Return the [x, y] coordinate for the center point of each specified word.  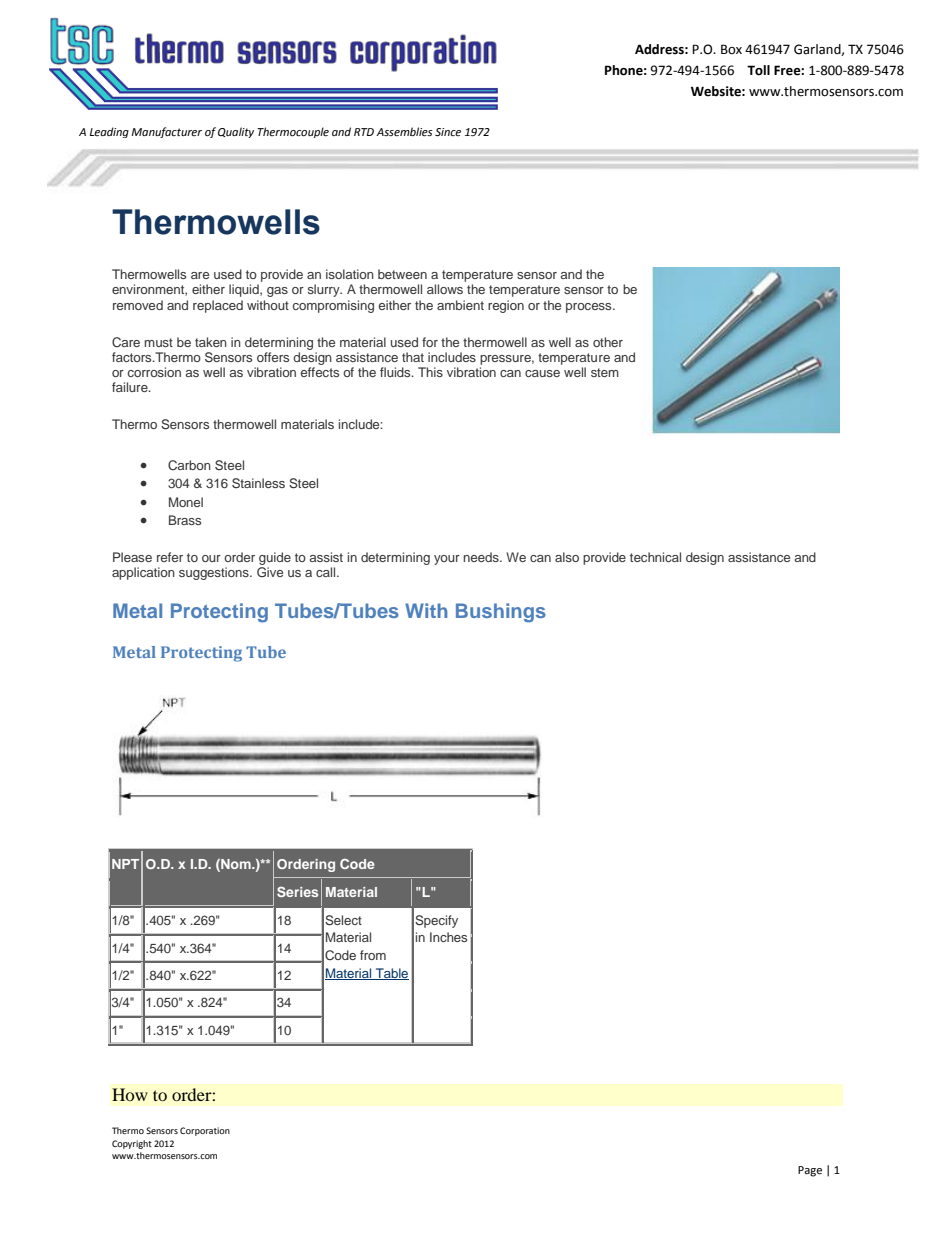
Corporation [205, 1131]
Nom [236, 865]
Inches [448, 937]
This [430, 372]
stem [605, 372]
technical [655, 557]
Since [448, 132]
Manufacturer [166, 132]
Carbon [189, 465]
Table [391, 974]
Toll [758, 70]
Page [810, 1171]
